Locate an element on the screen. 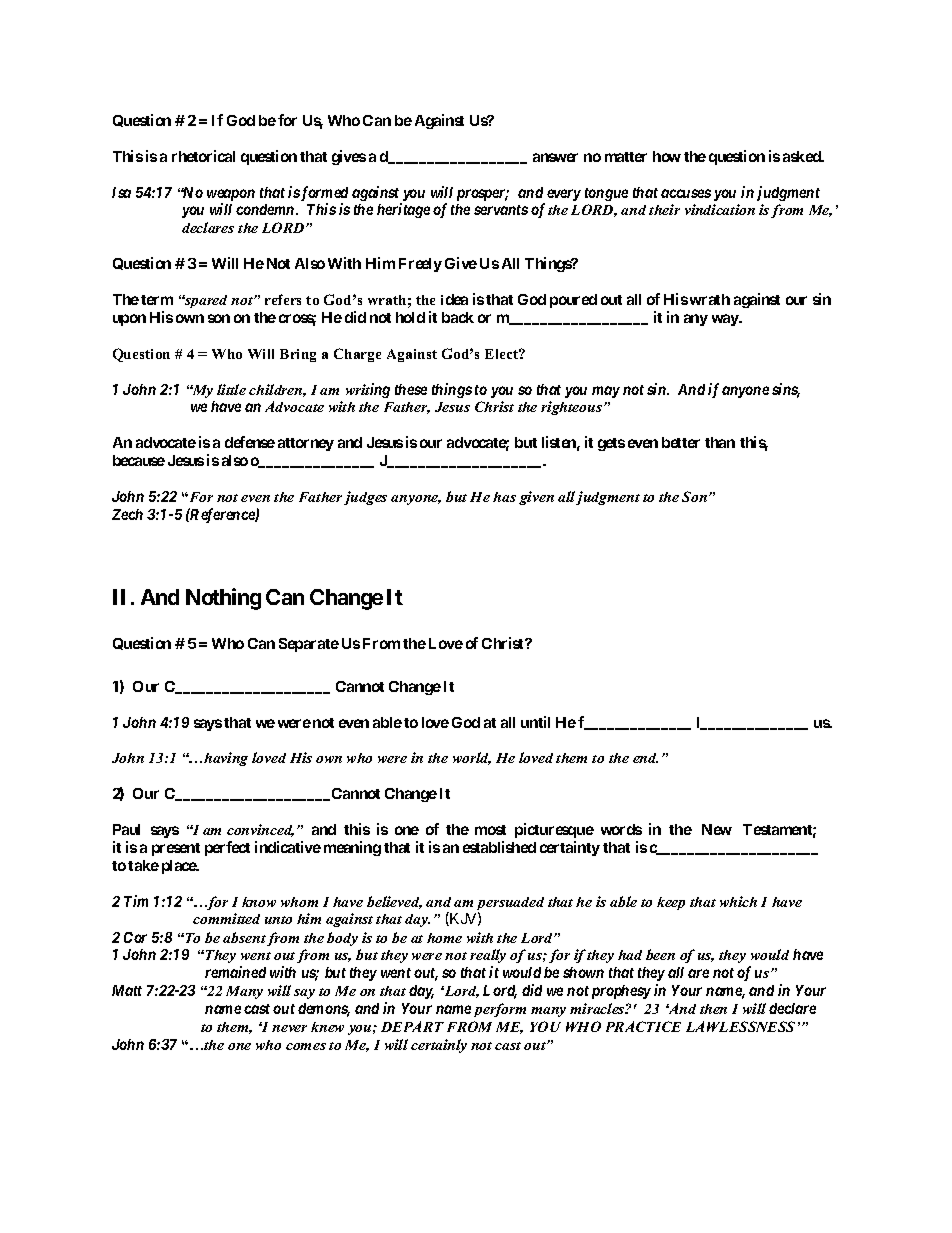 The height and width of the screenshot is (1233, 952). perform is located at coordinates (500, 1010).
